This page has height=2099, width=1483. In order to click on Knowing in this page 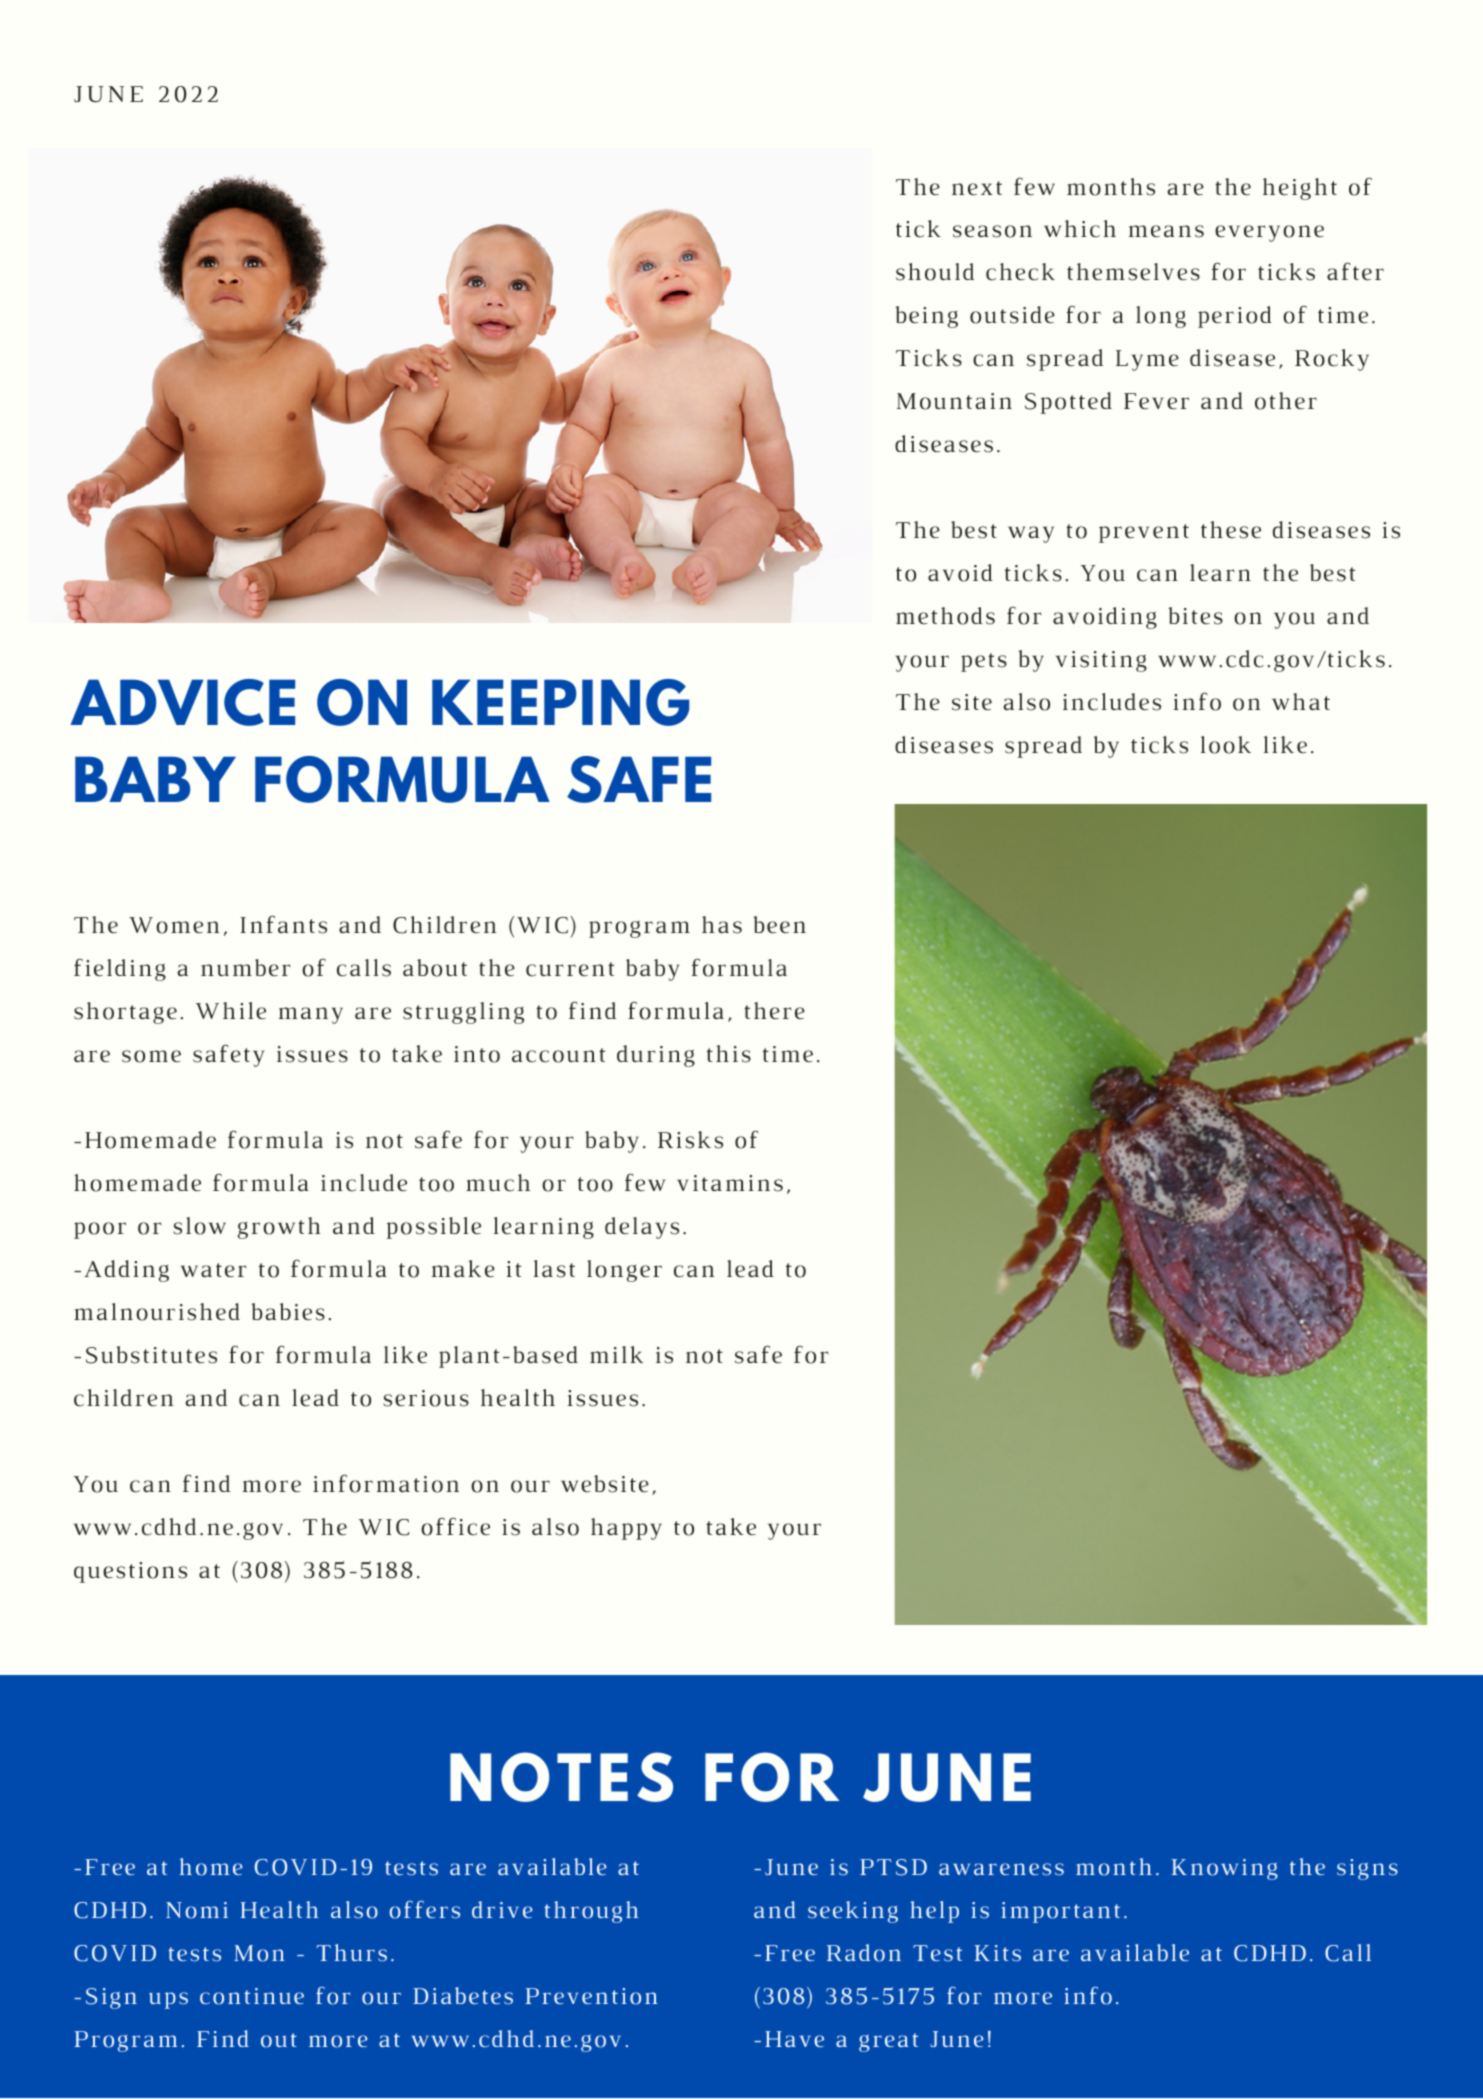, I will do `click(1224, 1869)`.
